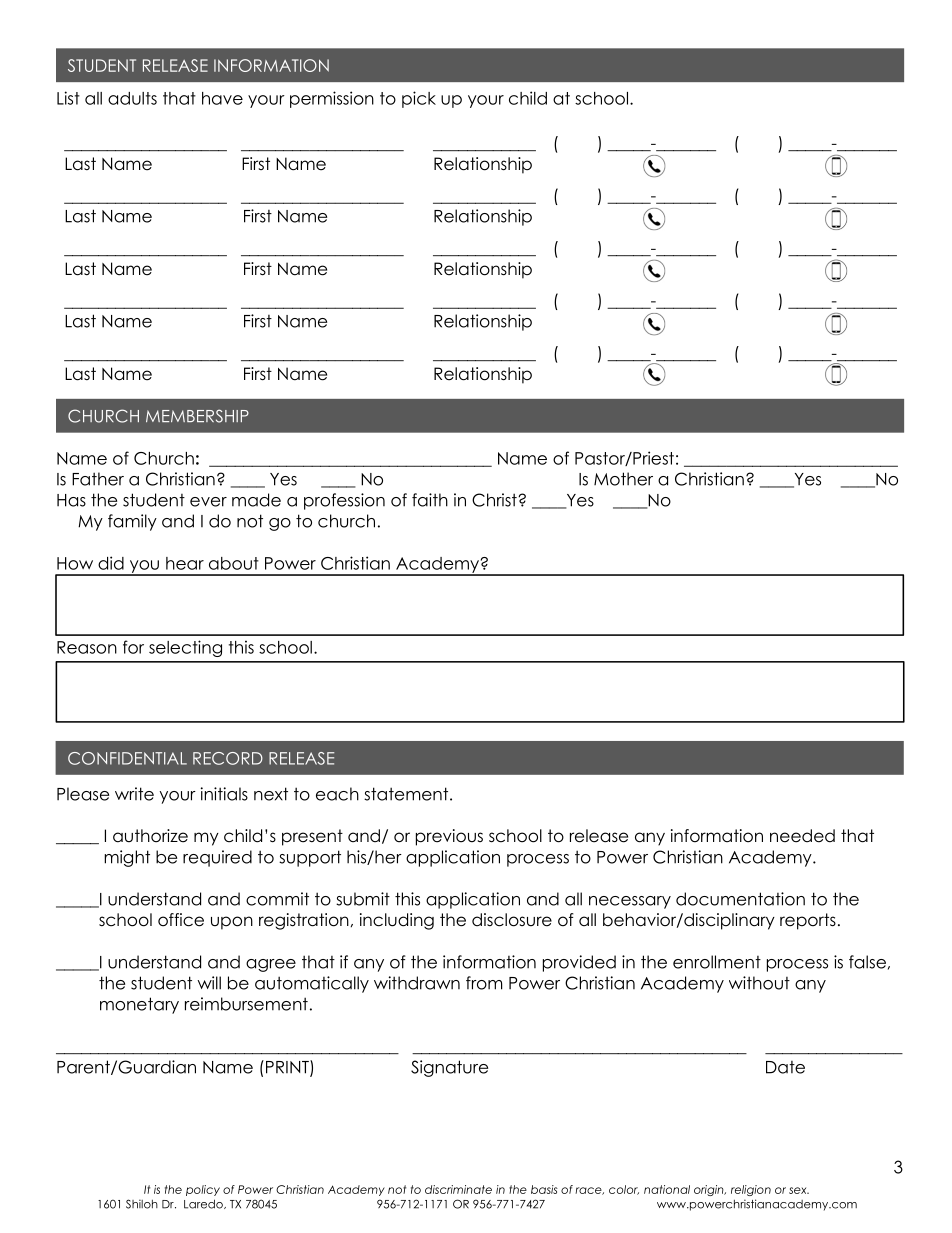 This screenshot has height=1233, width=952. Describe the element at coordinates (150, 836) in the screenshot. I see `authorize` at that location.
